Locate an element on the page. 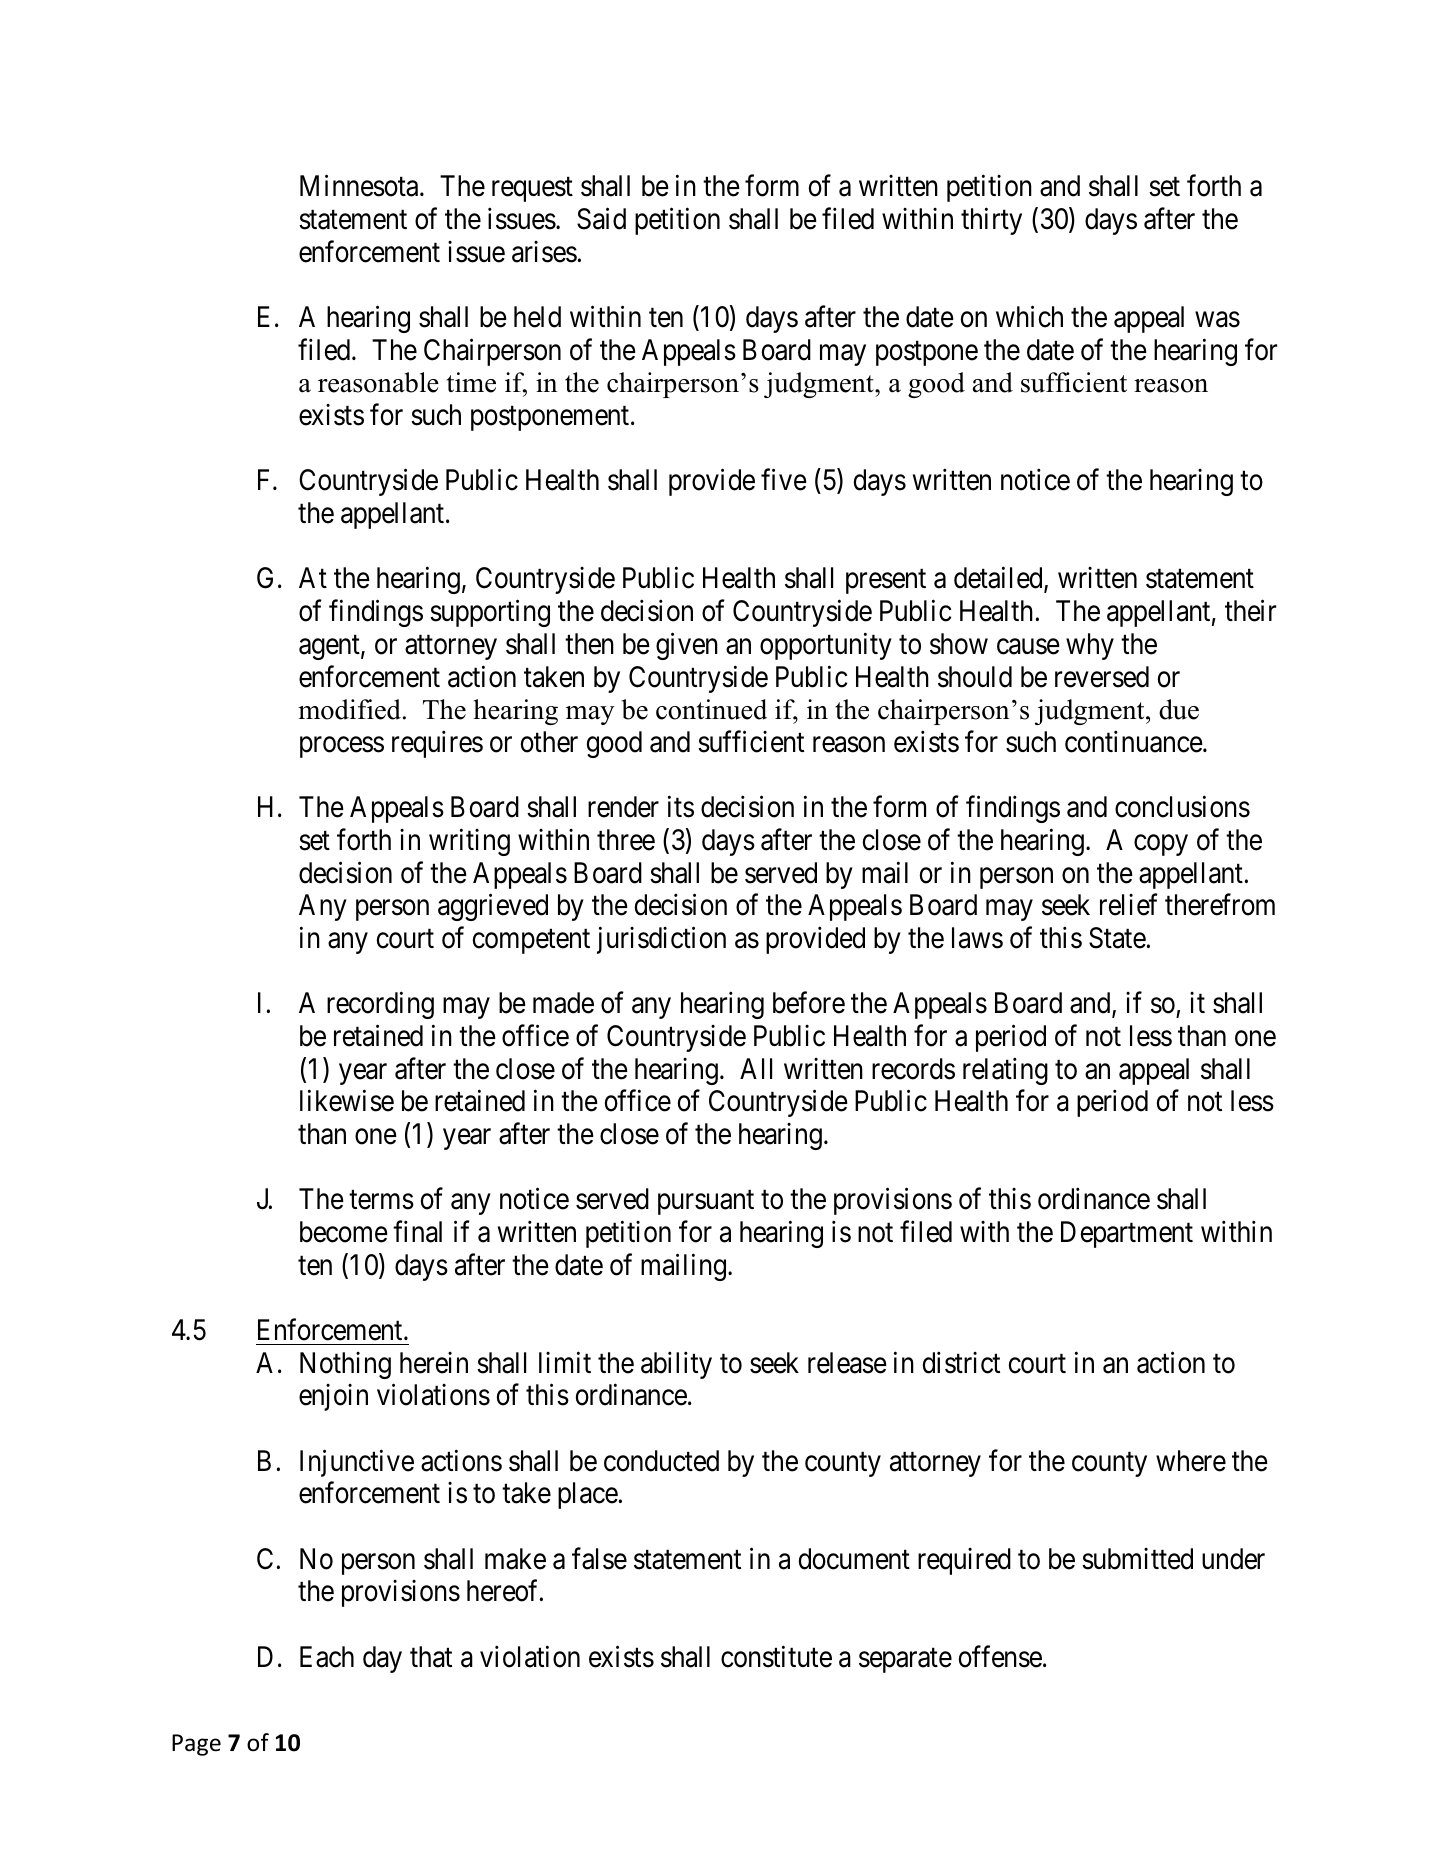  modified is located at coordinates (349, 709).
